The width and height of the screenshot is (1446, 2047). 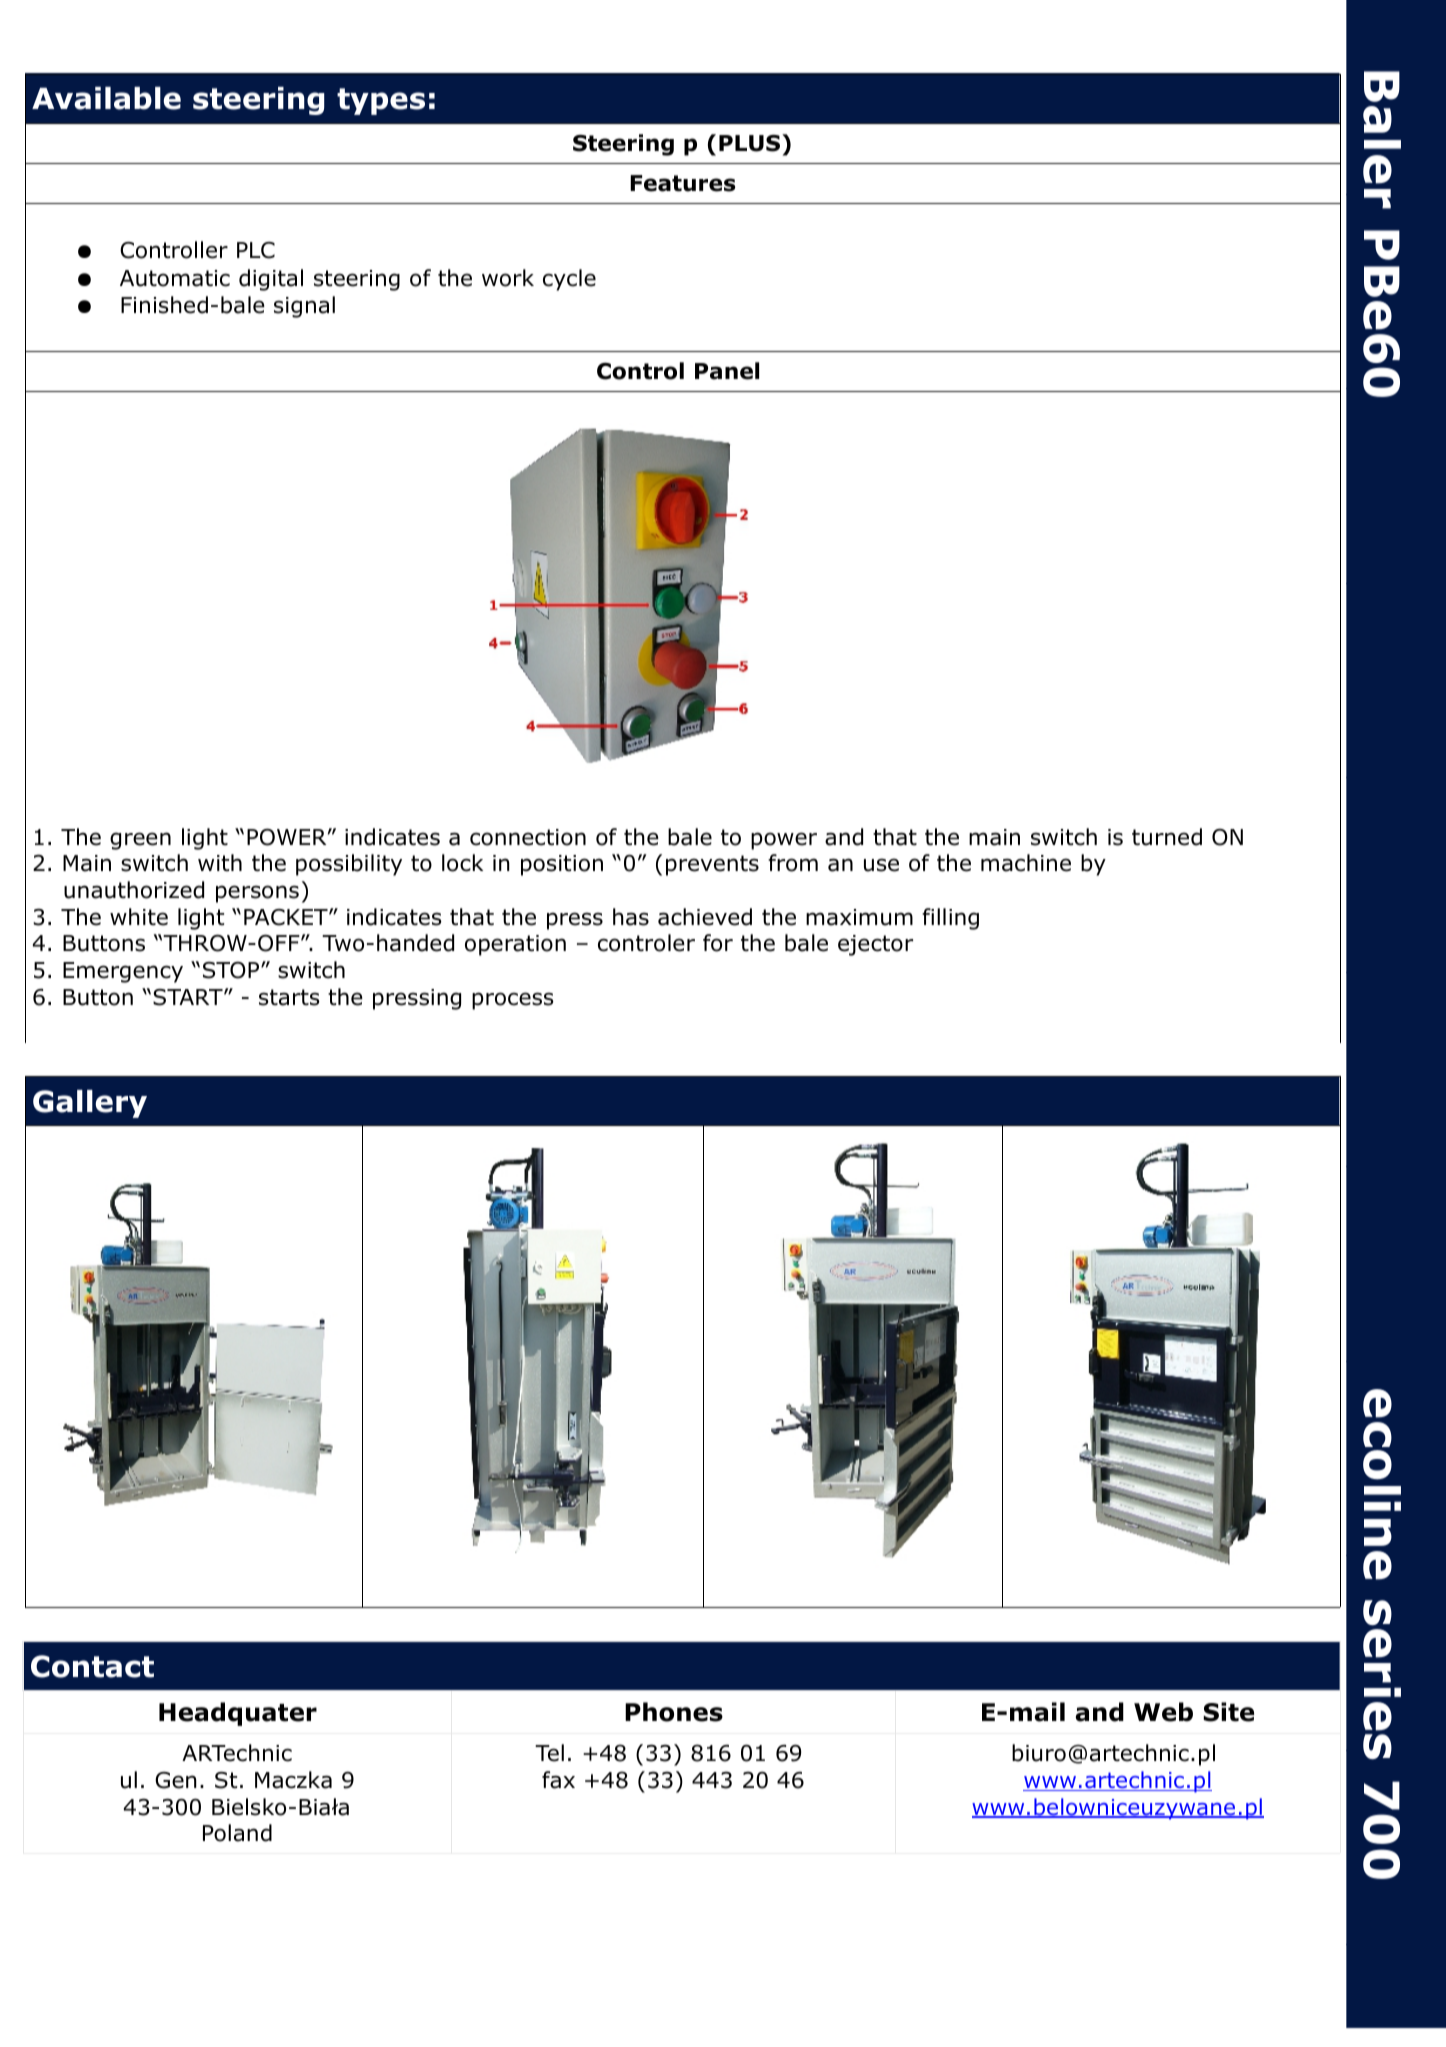 What do you see at coordinates (256, 250) in the screenshot?
I see `PLC` at bounding box center [256, 250].
